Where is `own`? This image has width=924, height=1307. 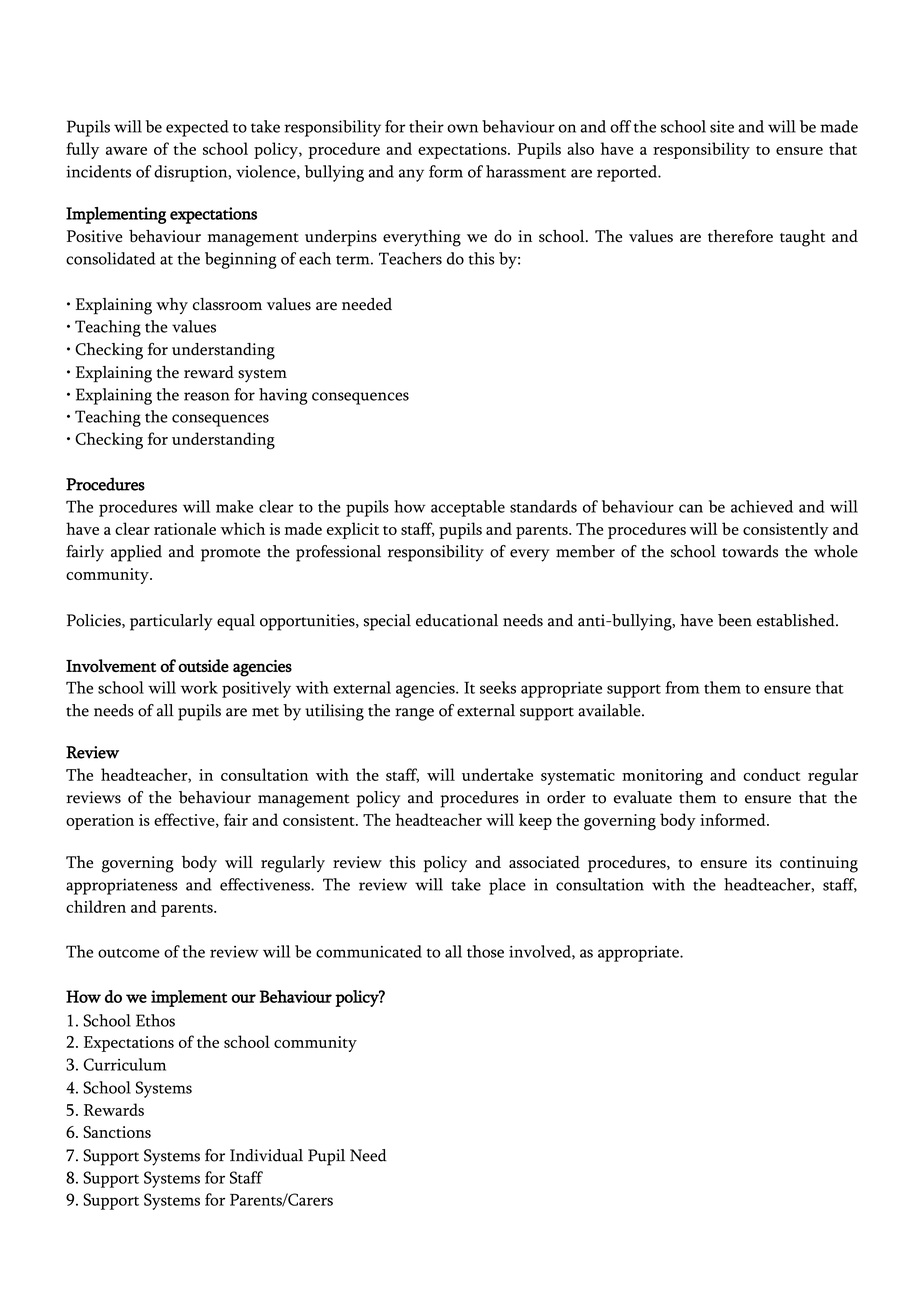 own is located at coordinates (462, 128).
